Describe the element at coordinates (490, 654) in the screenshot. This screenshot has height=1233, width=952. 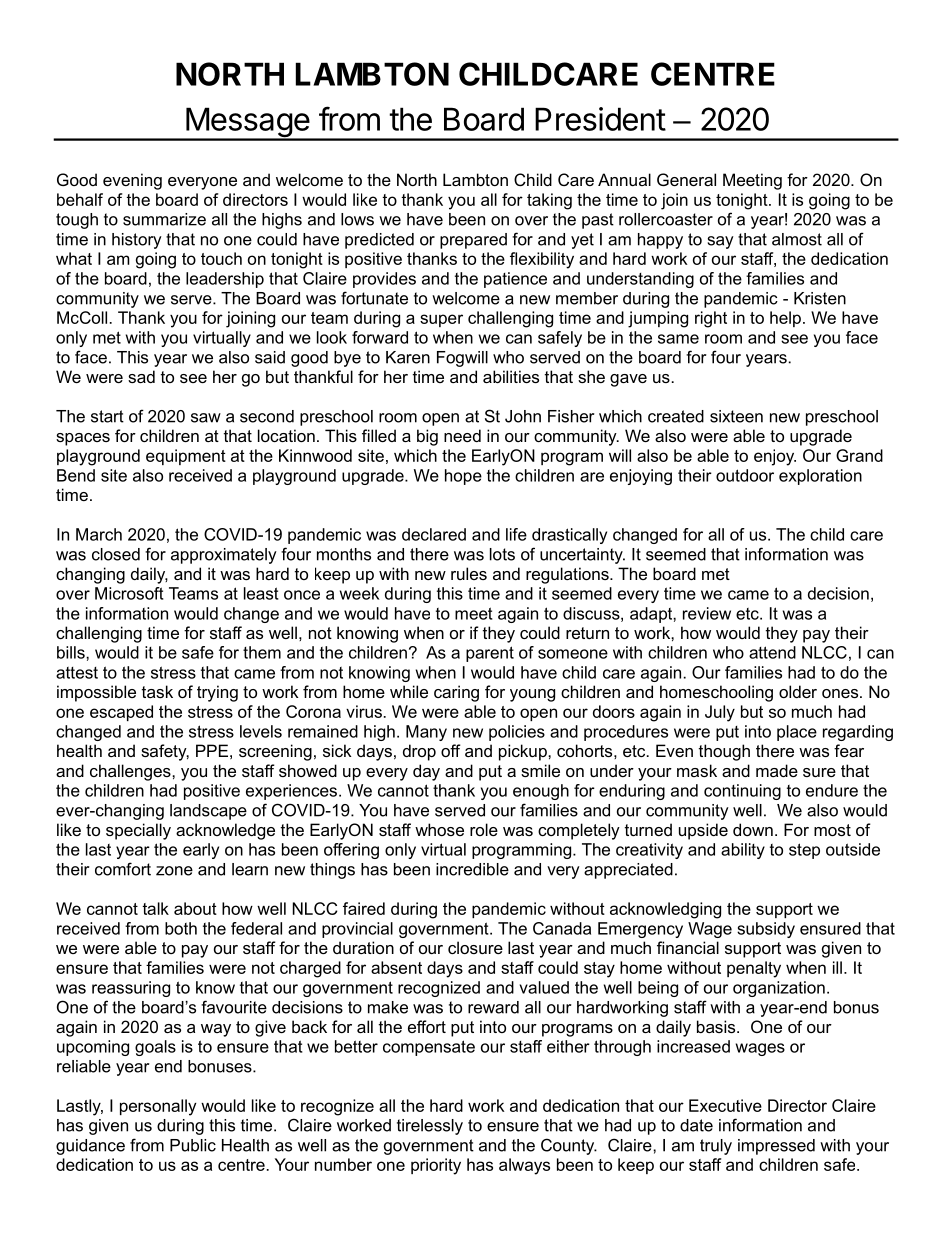
I see `parent` at that location.
